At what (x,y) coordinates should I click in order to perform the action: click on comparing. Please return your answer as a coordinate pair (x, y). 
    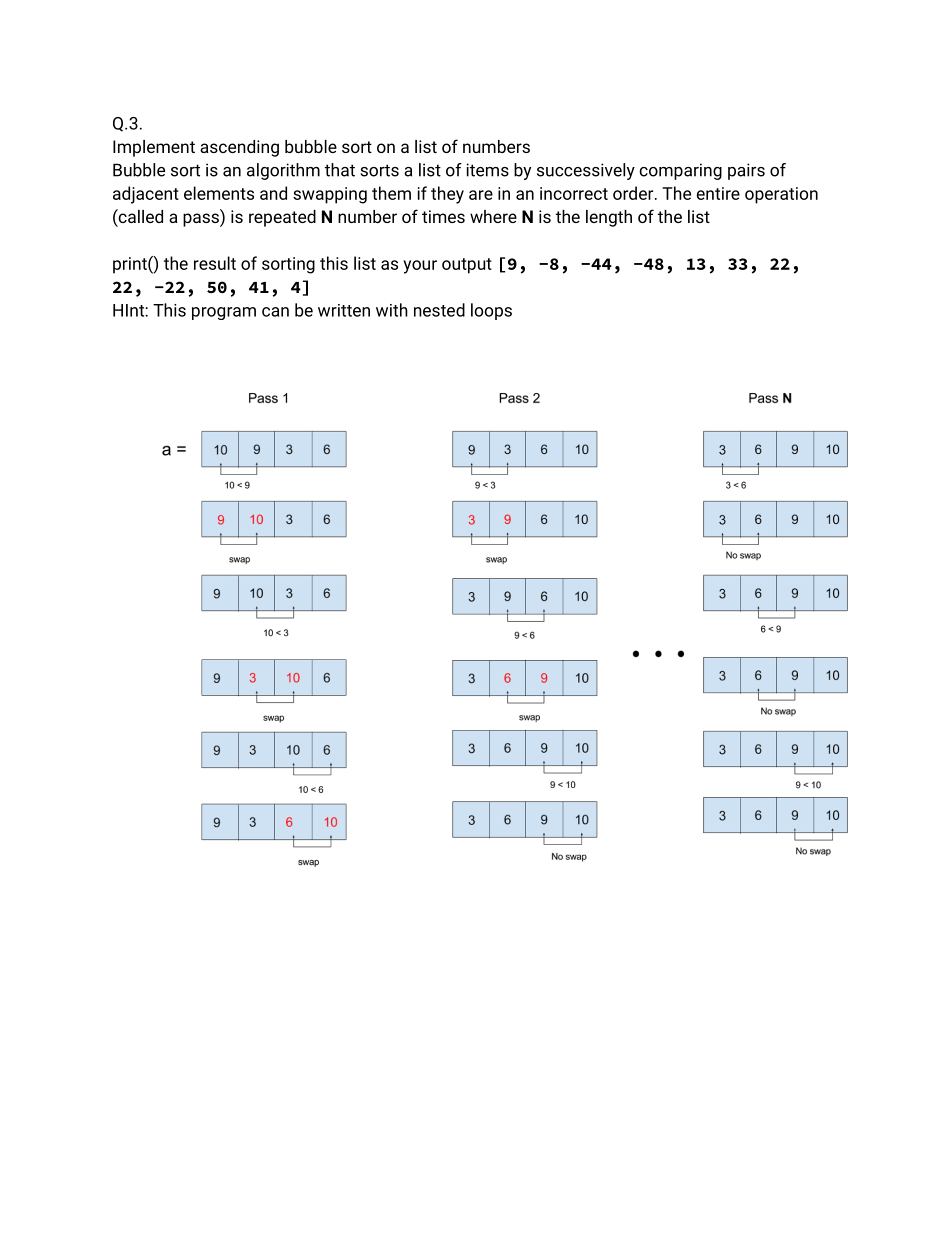
    Looking at the image, I should click on (680, 171).
